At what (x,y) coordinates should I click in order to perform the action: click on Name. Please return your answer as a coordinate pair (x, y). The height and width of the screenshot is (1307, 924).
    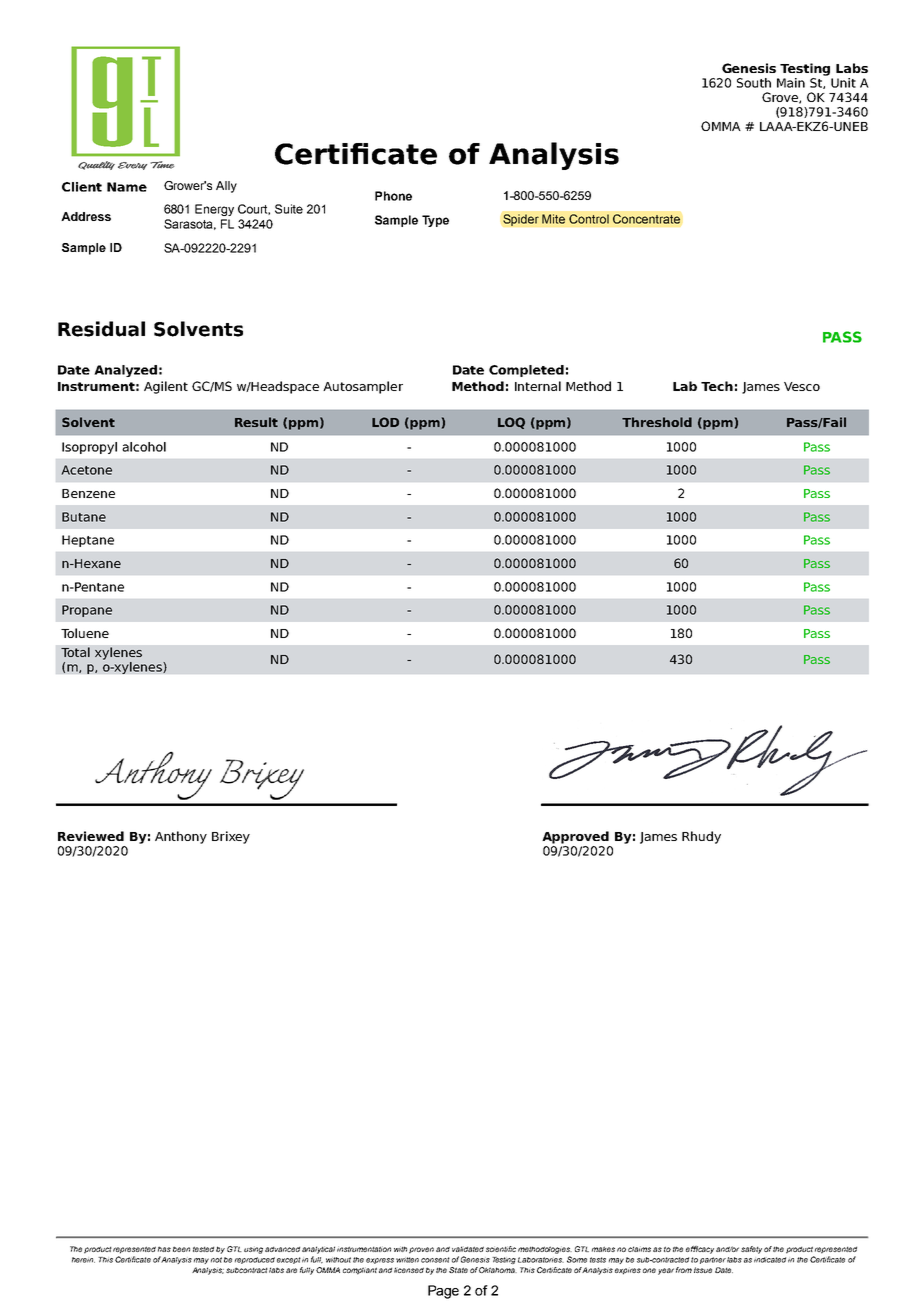
    Looking at the image, I should click on (127, 187).
